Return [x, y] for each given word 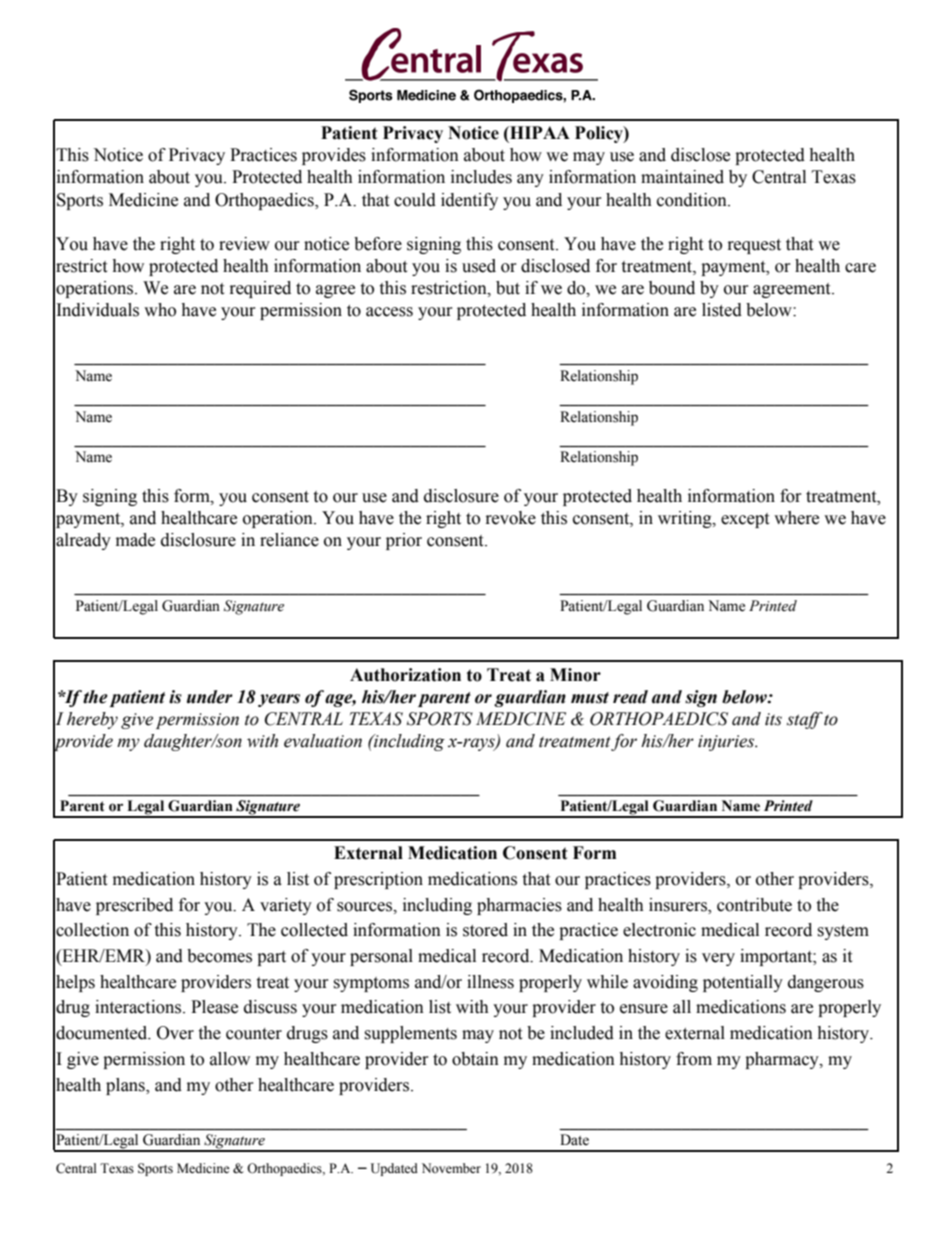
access [389, 312]
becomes [219, 956]
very [718, 959]
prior [404, 541]
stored [485, 930]
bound [672, 288]
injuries [727, 743]
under [210, 697]
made [135, 540]
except [745, 520]
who [160, 310]
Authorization [405, 675]
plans [126, 1086]
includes [481, 177]
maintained [682, 177]
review [244, 244]
